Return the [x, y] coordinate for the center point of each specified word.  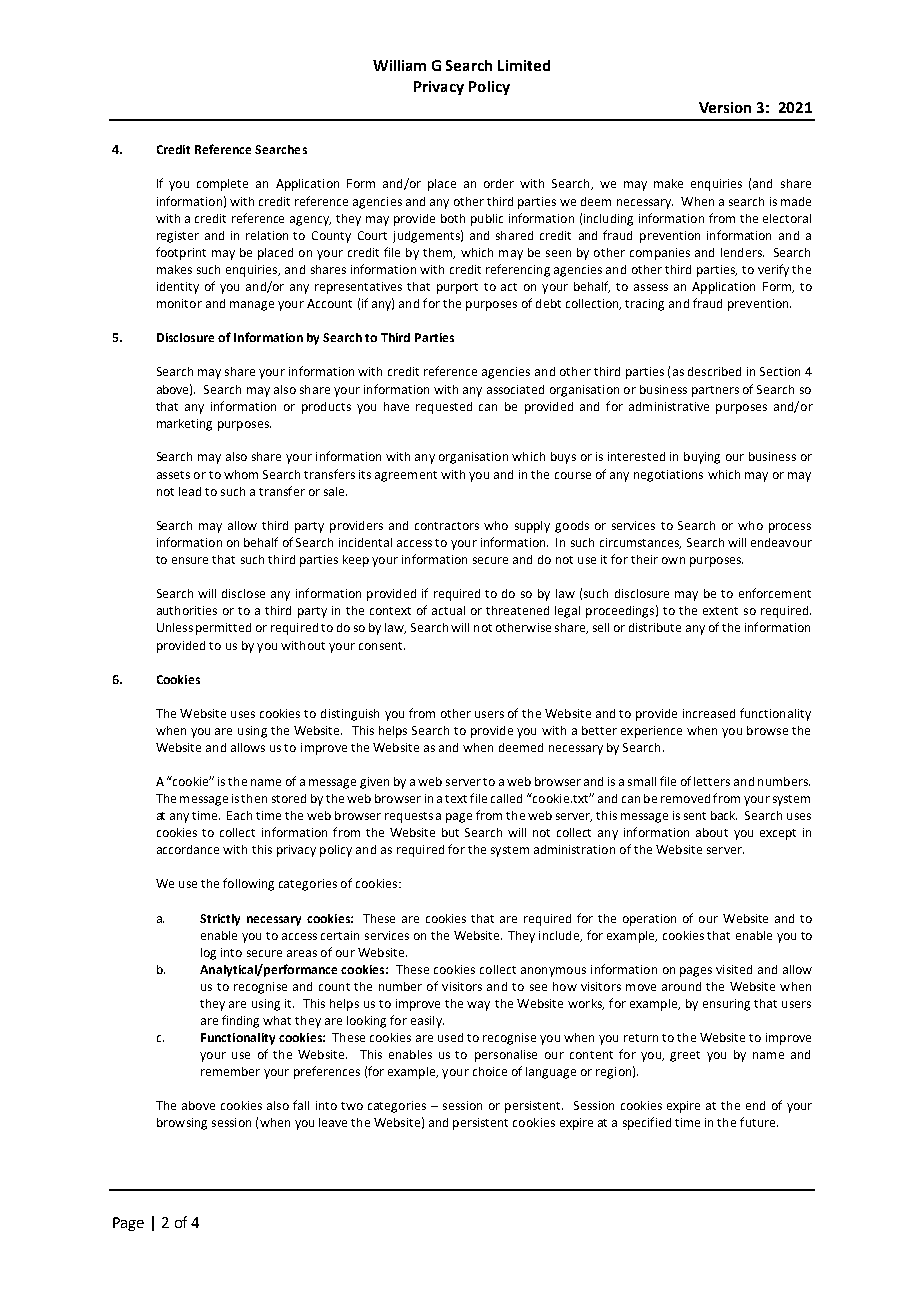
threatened [517, 610]
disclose [243, 593]
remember [230, 1071]
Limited [524, 65]
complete [222, 185]
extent [720, 611]
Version [725, 107]
